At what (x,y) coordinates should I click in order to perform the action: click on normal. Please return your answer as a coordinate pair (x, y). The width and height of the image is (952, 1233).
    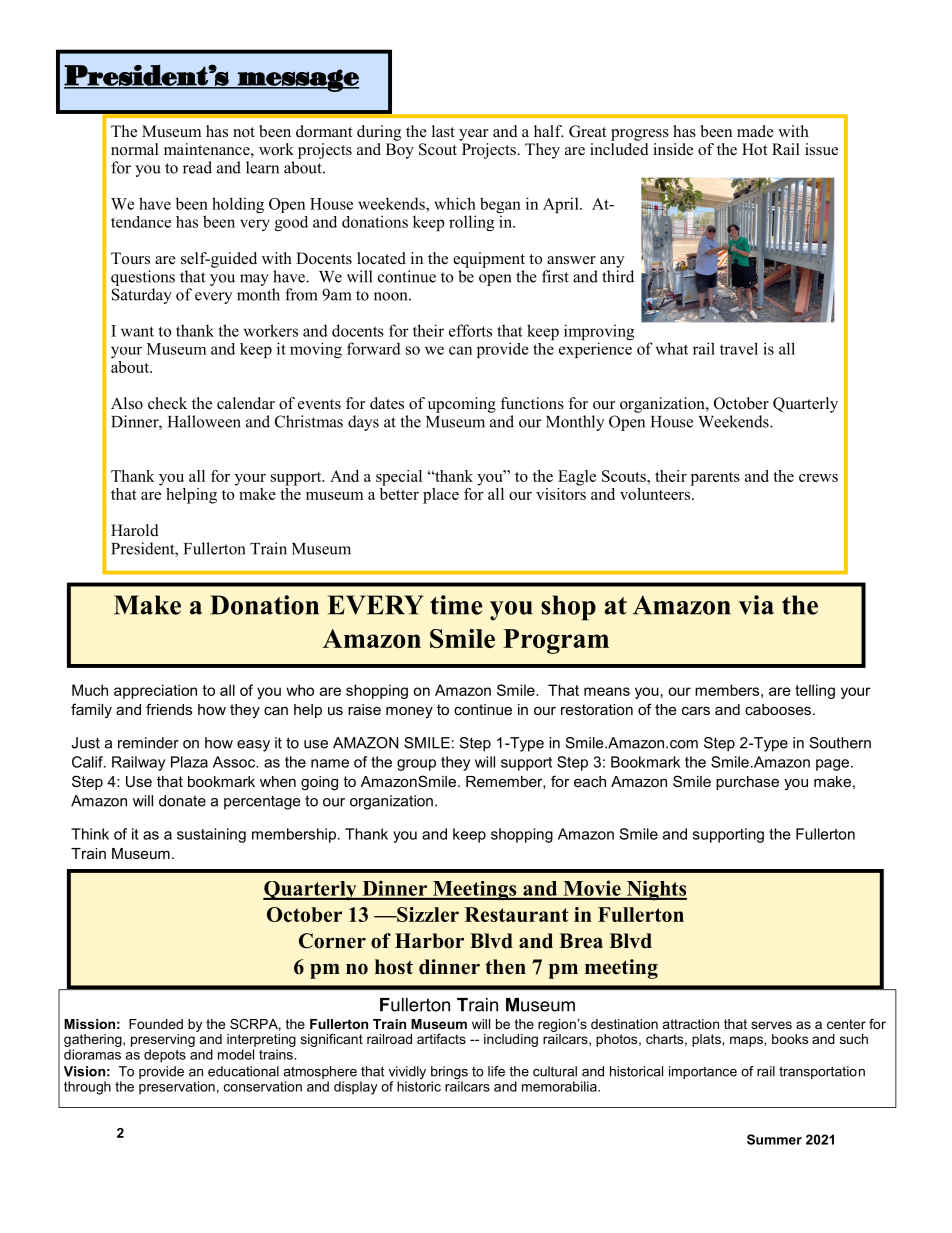
    Looking at the image, I should click on (135, 149).
